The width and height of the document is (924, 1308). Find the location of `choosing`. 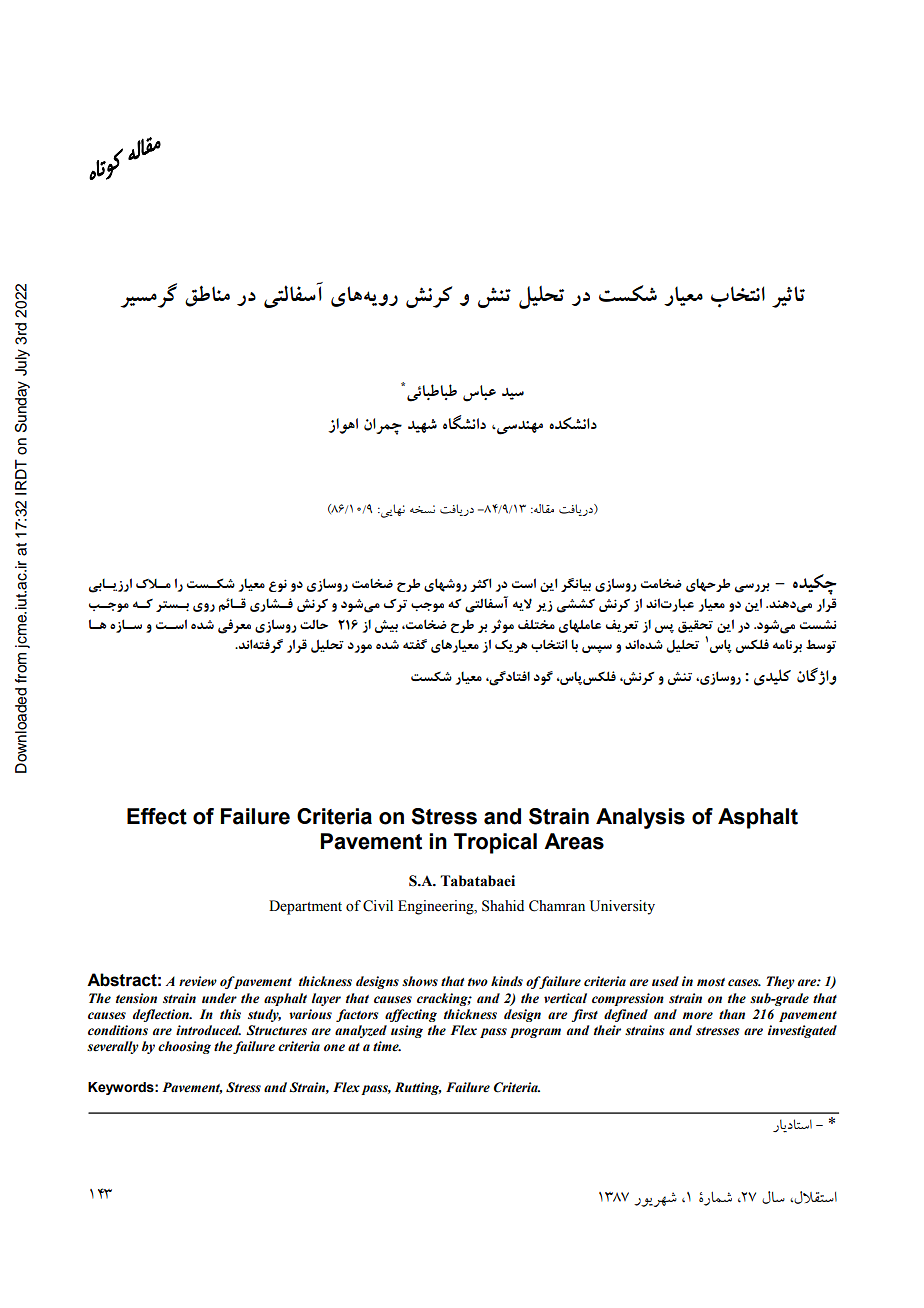

choosing is located at coordinates (184, 1047).
